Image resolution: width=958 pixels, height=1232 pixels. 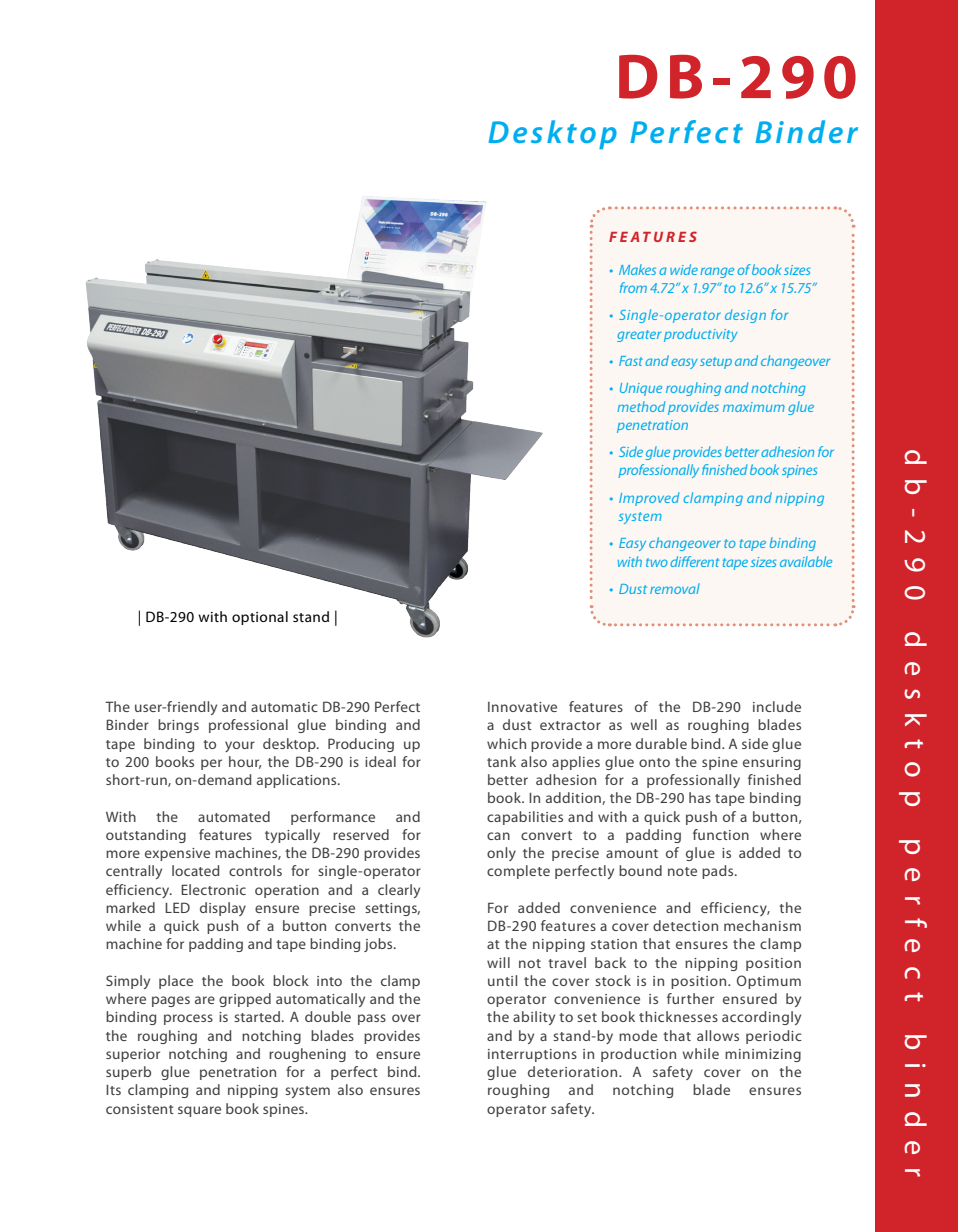 I want to click on function, so click(x=721, y=834).
